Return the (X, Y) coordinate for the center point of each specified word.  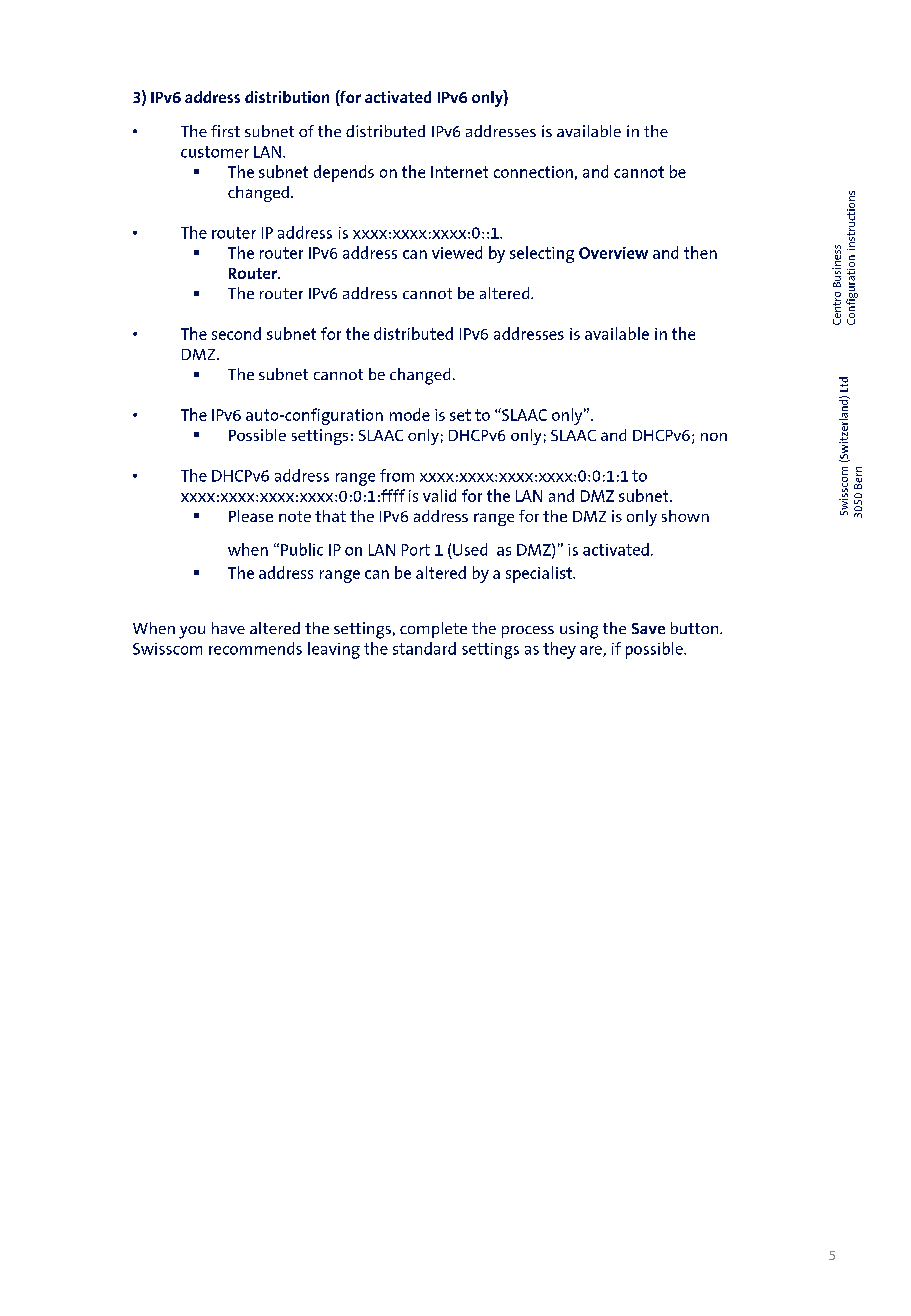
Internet (459, 172)
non (714, 437)
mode (410, 414)
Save (648, 628)
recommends (255, 648)
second (236, 333)
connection (533, 172)
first (225, 131)
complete (433, 630)
